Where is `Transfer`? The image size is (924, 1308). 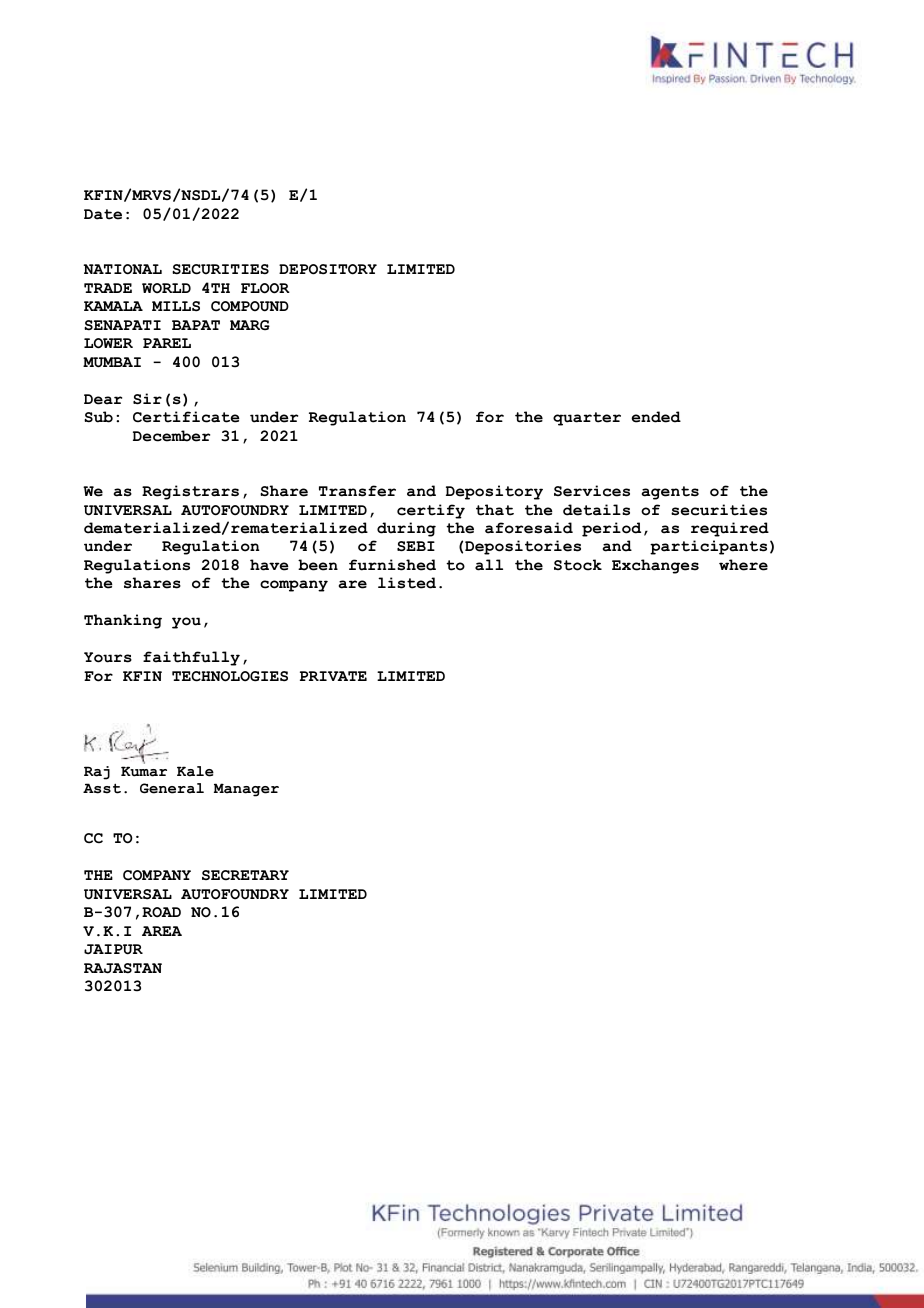 Transfer is located at coordinates (357, 491).
